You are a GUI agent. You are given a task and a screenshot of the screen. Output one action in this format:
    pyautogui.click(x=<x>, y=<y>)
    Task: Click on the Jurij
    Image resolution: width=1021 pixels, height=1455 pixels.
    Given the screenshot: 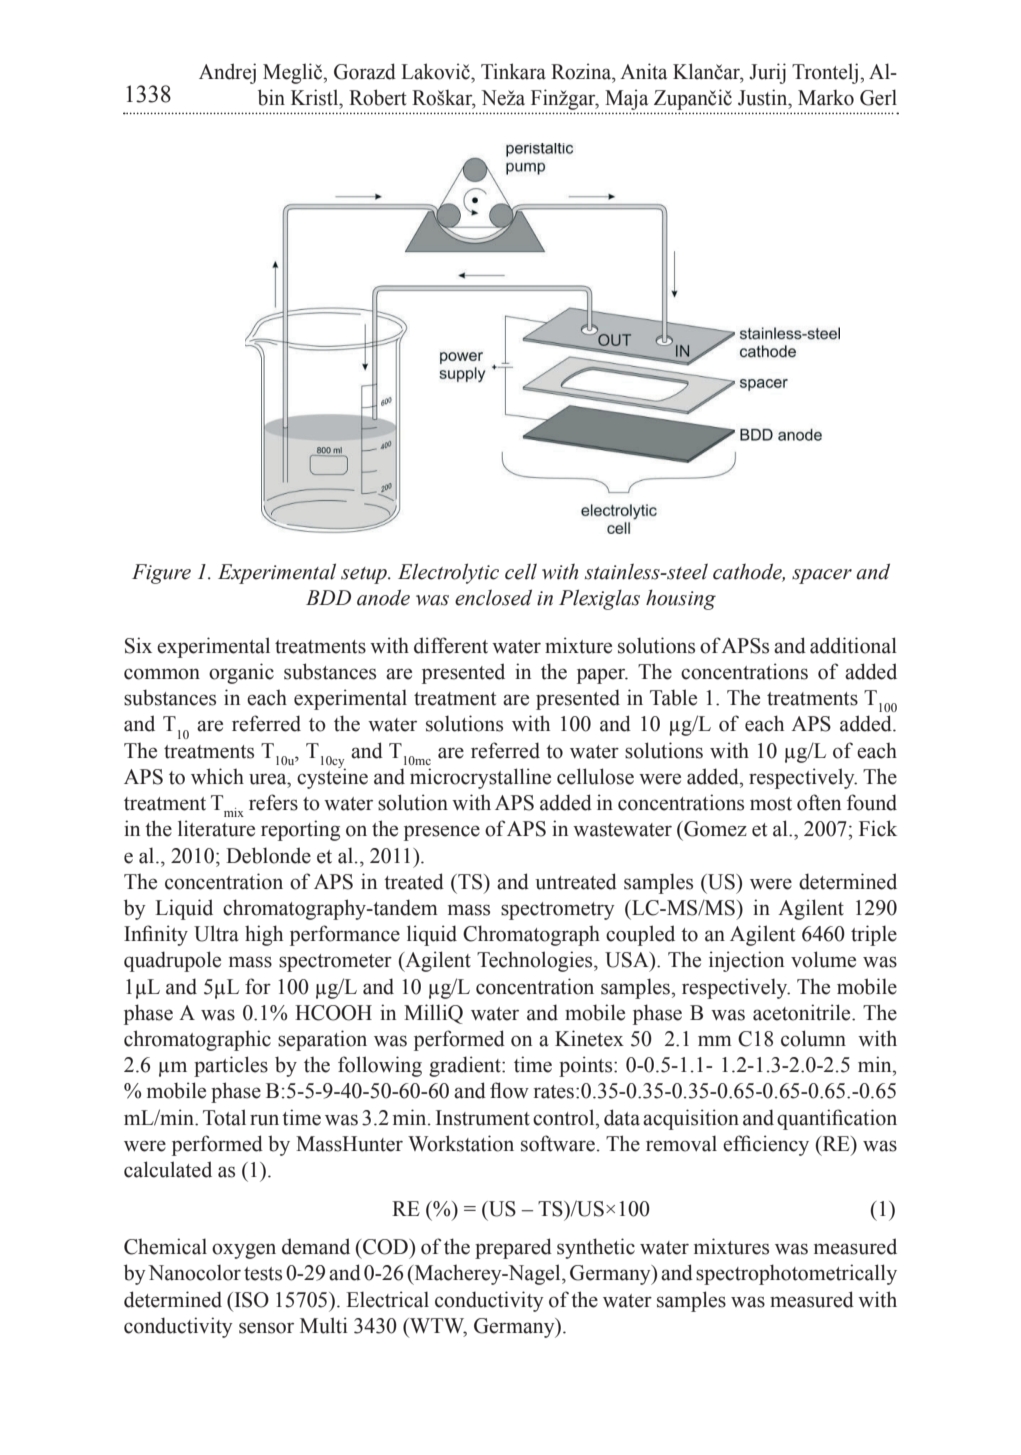 What is the action you would take?
    pyautogui.click(x=767, y=73)
